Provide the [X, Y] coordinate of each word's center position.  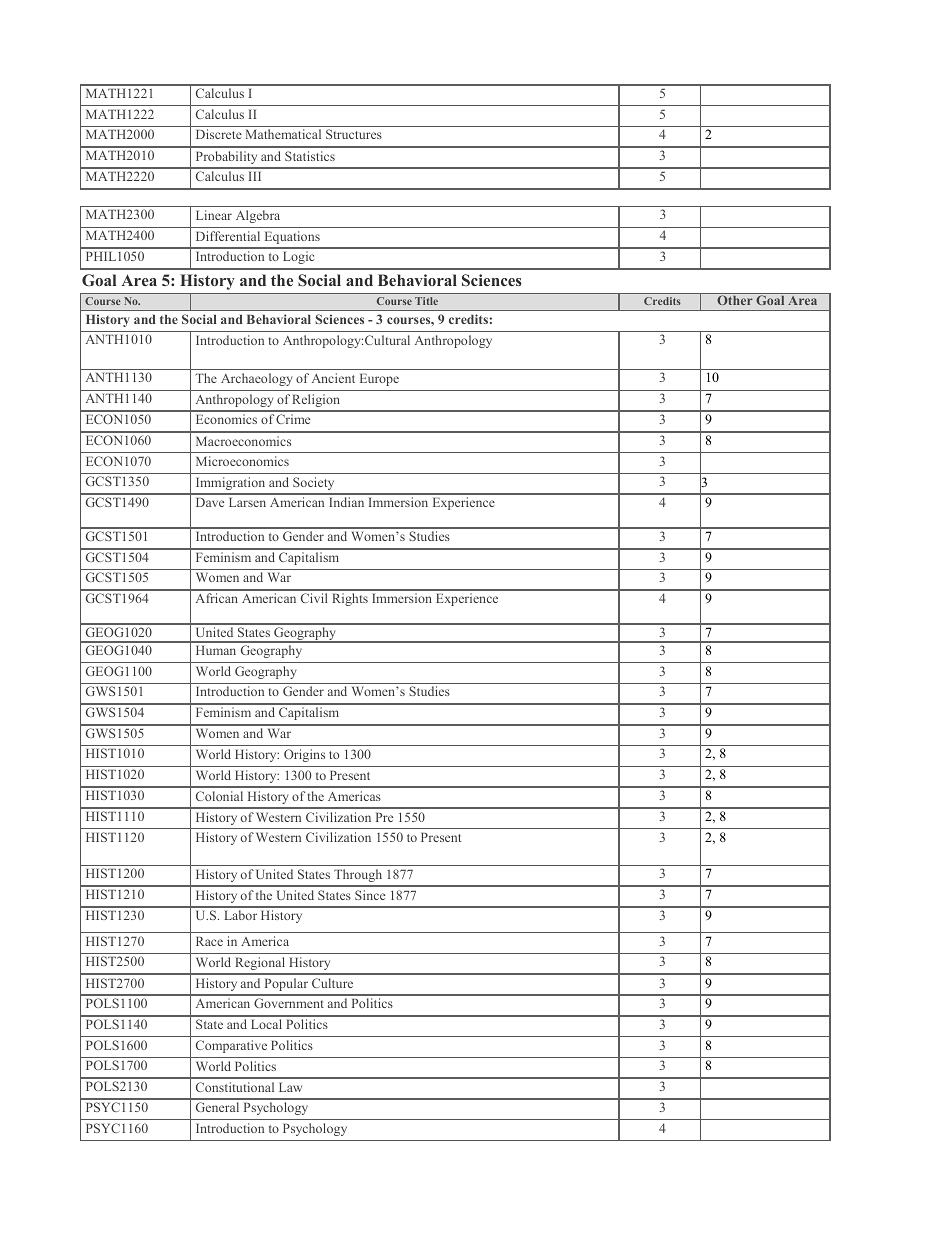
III [255, 176]
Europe [379, 379]
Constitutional [235, 1087]
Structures [354, 134]
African [217, 598]
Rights [350, 599]
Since [370, 895]
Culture [332, 983]
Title [426, 301]
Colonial [219, 796]
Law [290, 1087]
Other [735, 300]
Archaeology [256, 379]
